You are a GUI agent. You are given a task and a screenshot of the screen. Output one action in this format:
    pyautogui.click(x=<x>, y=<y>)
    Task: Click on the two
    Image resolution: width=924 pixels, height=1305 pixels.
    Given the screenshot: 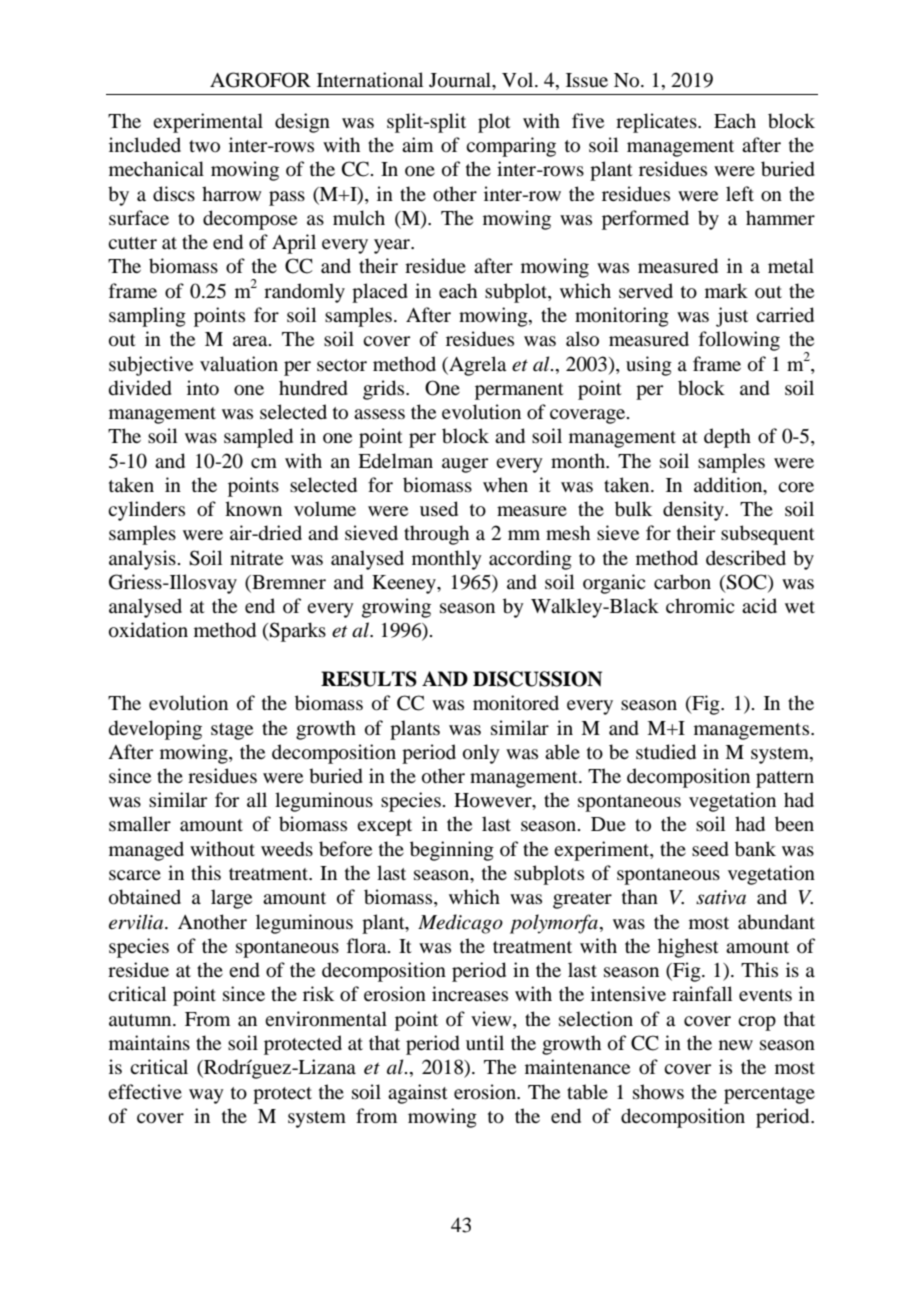 What is the action you would take?
    pyautogui.click(x=204, y=146)
